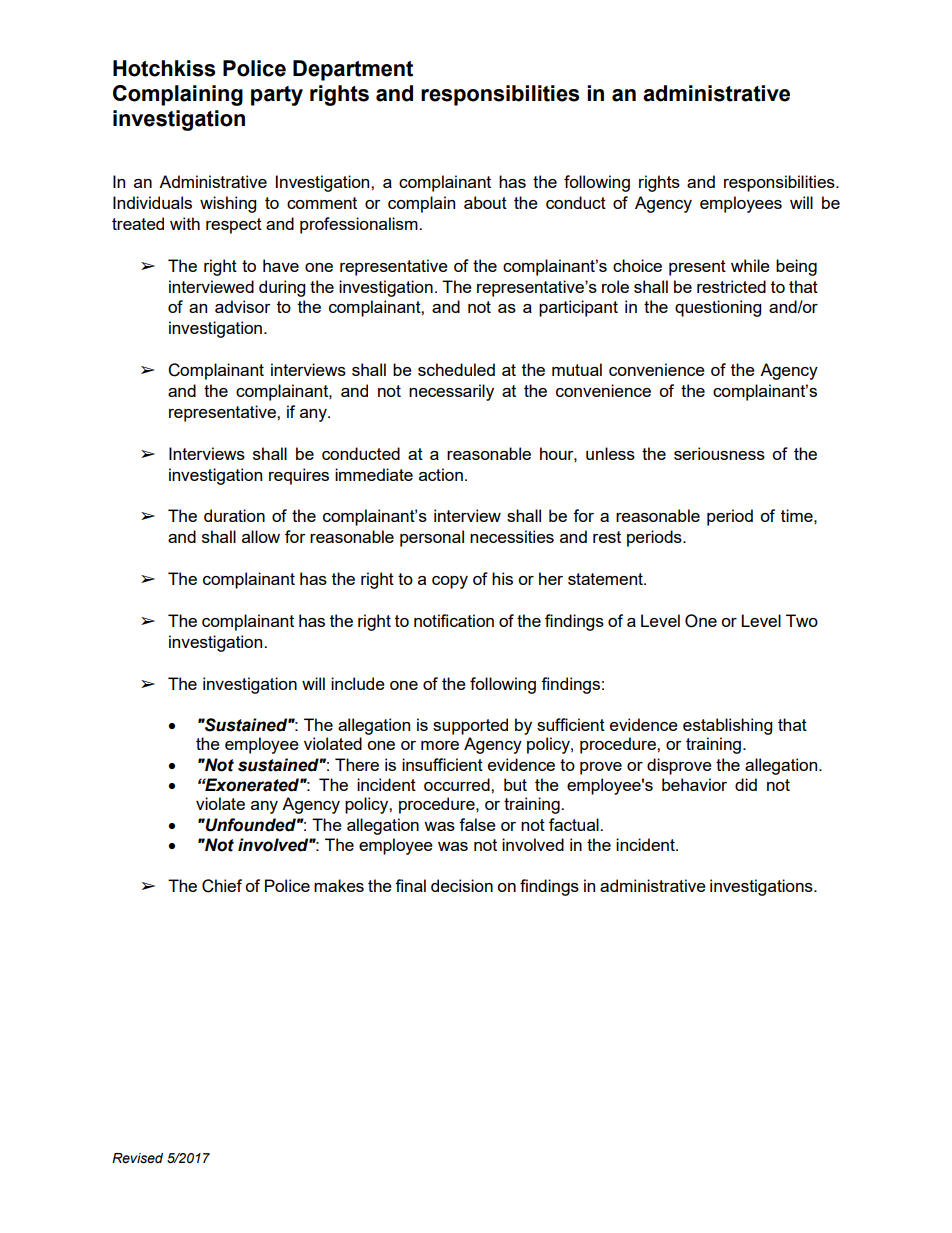  What do you see at coordinates (750, 265) in the screenshot?
I see `while` at bounding box center [750, 265].
